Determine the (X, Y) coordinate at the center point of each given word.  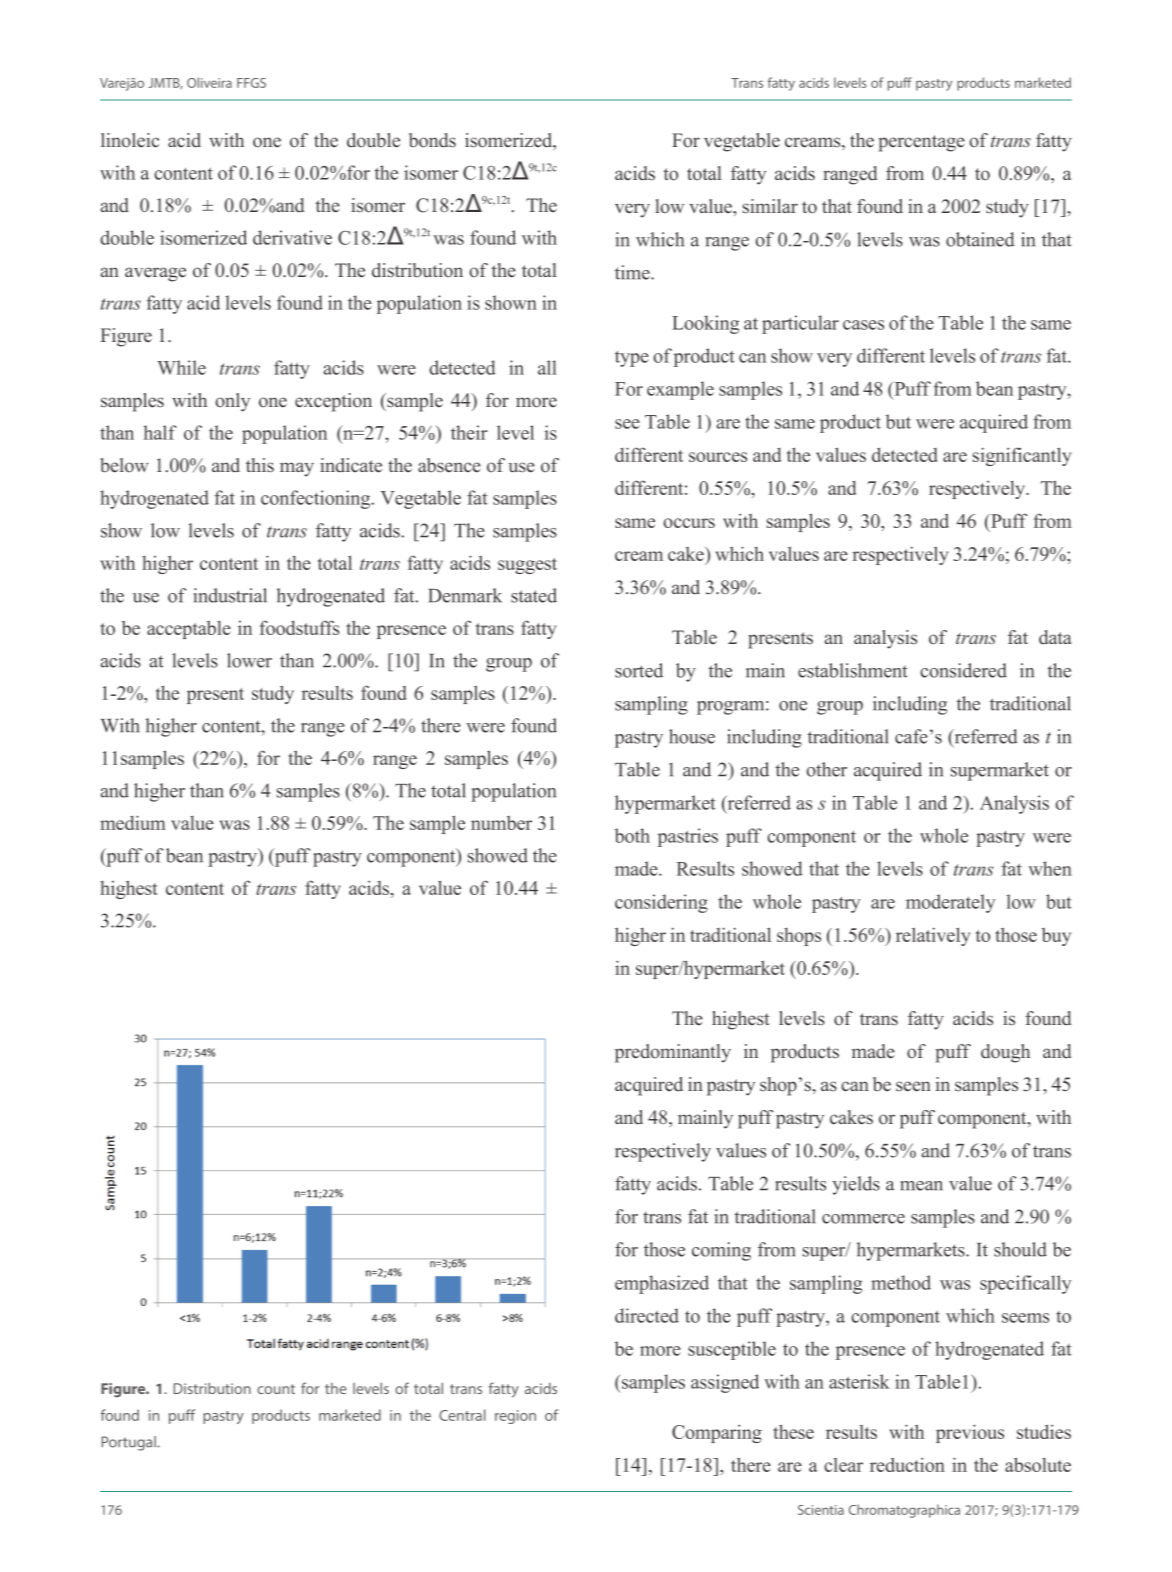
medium (133, 822)
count (276, 1389)
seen (913, 1086)
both (632, 835)
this (260, 465)
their (469, 432)
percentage (921, 143)
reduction (907, 1464)
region (515, 1417)
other (826, 769)
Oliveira (209, 82)
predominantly (673, 1053)
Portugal (129, 1443)
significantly (1022, 456)
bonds (432, 140)
